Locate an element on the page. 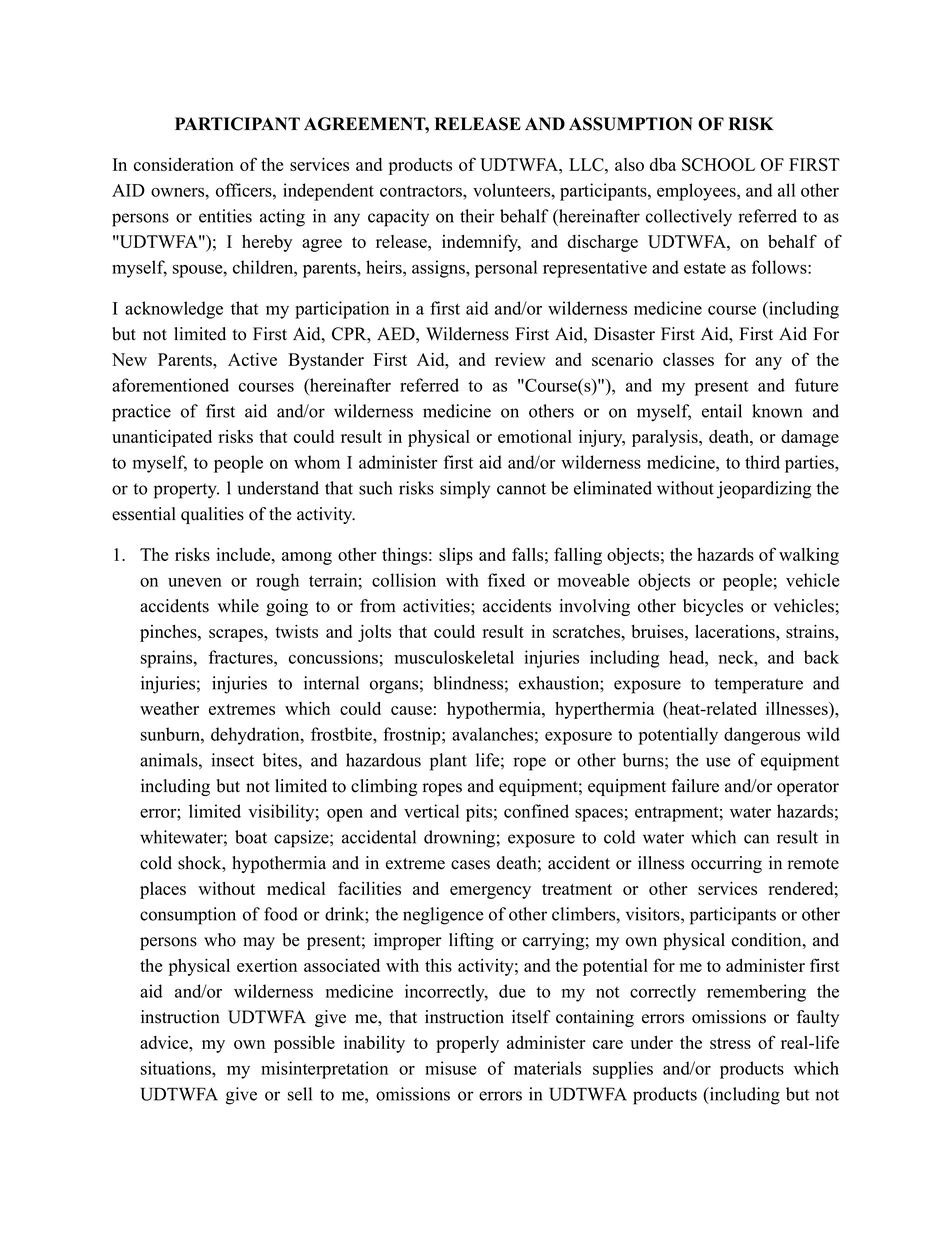 This document has width=952, height=1233. volunteers is located at coordinates (512, 190).
